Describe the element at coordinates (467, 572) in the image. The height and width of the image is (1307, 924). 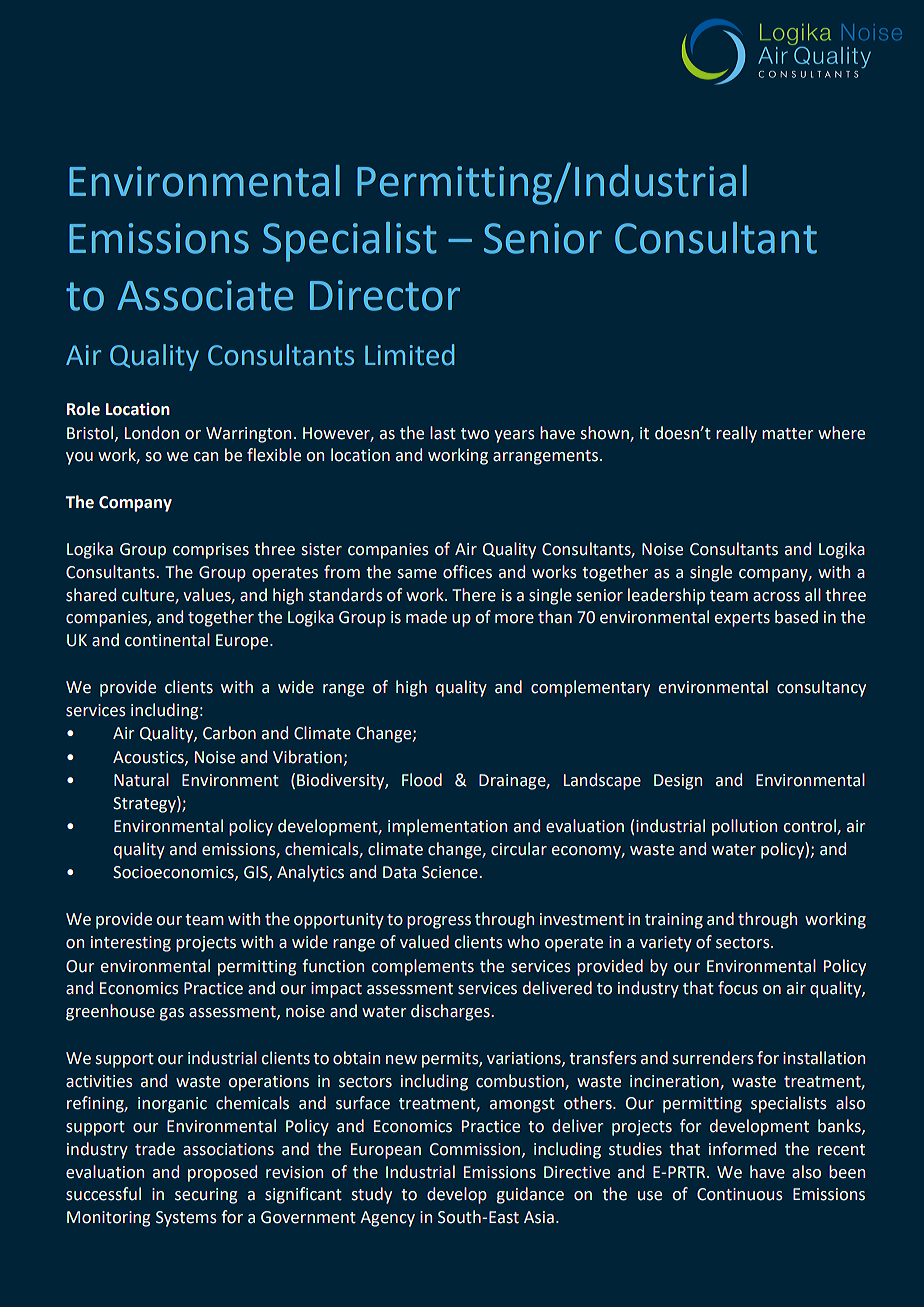
I see `offices` at that location.
